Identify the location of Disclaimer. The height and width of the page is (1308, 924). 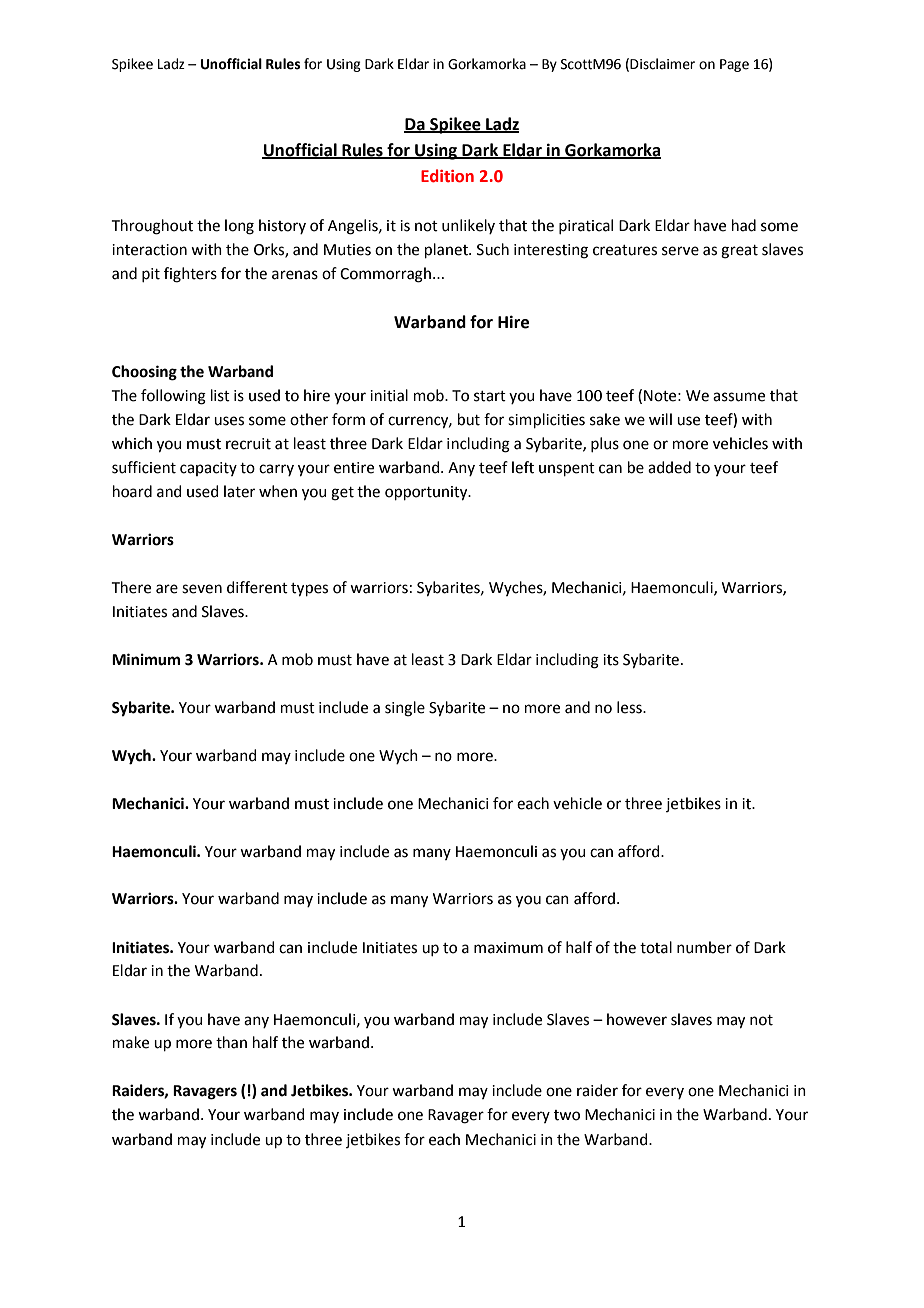
(662, 64).
